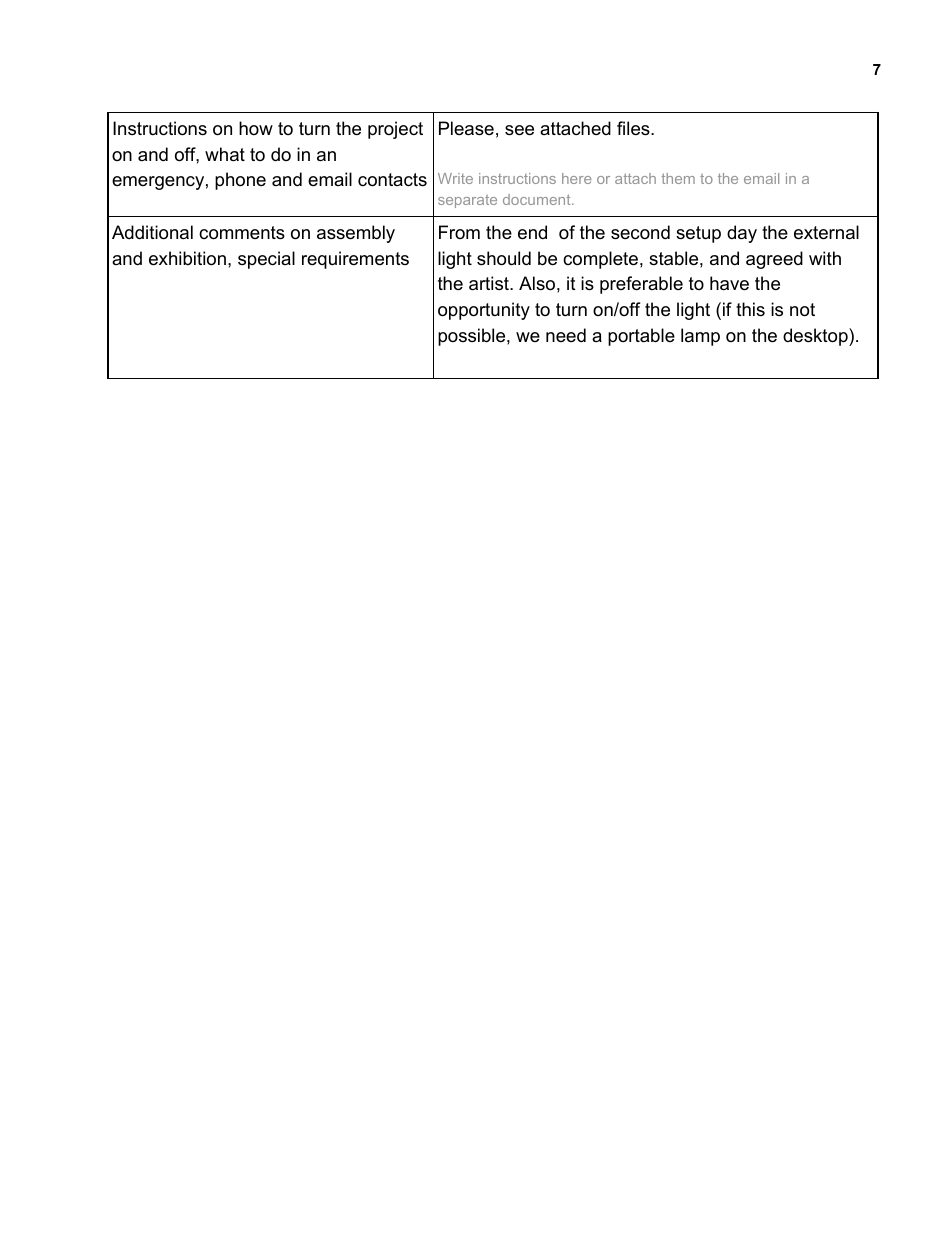 This screenshot has width=952, height=1233. Describe the element at coordinates (467, 201) in the screenshot. I see `separate` at that location.
